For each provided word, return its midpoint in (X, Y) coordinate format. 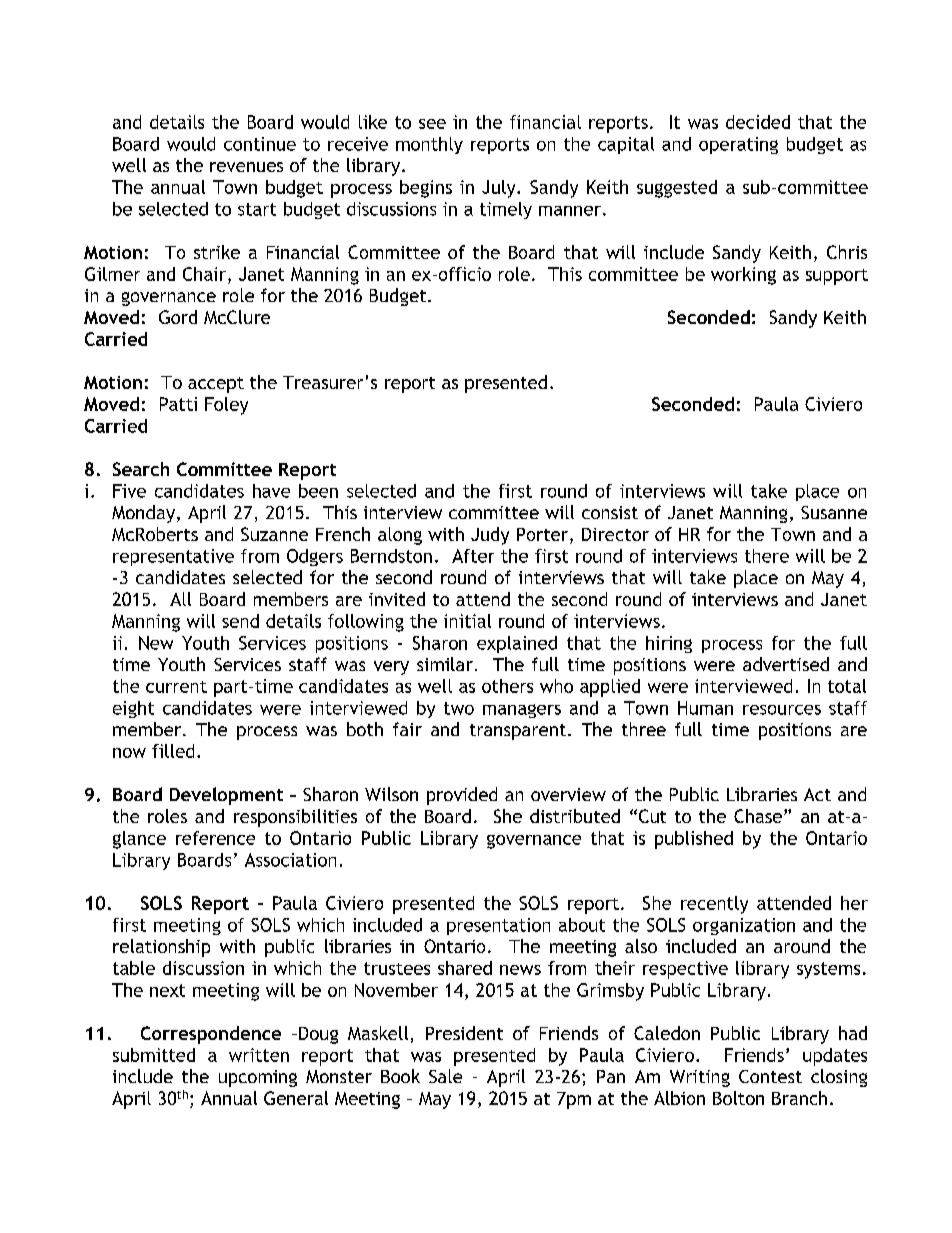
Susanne (834, 512)
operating (738, 145)
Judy (490, 536)
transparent (518, 732)
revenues (246, 167)
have (271, 491)
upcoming (258, 1078)
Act (817, 794)
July (500, 189)
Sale (445, 1076)
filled (173, 751)
